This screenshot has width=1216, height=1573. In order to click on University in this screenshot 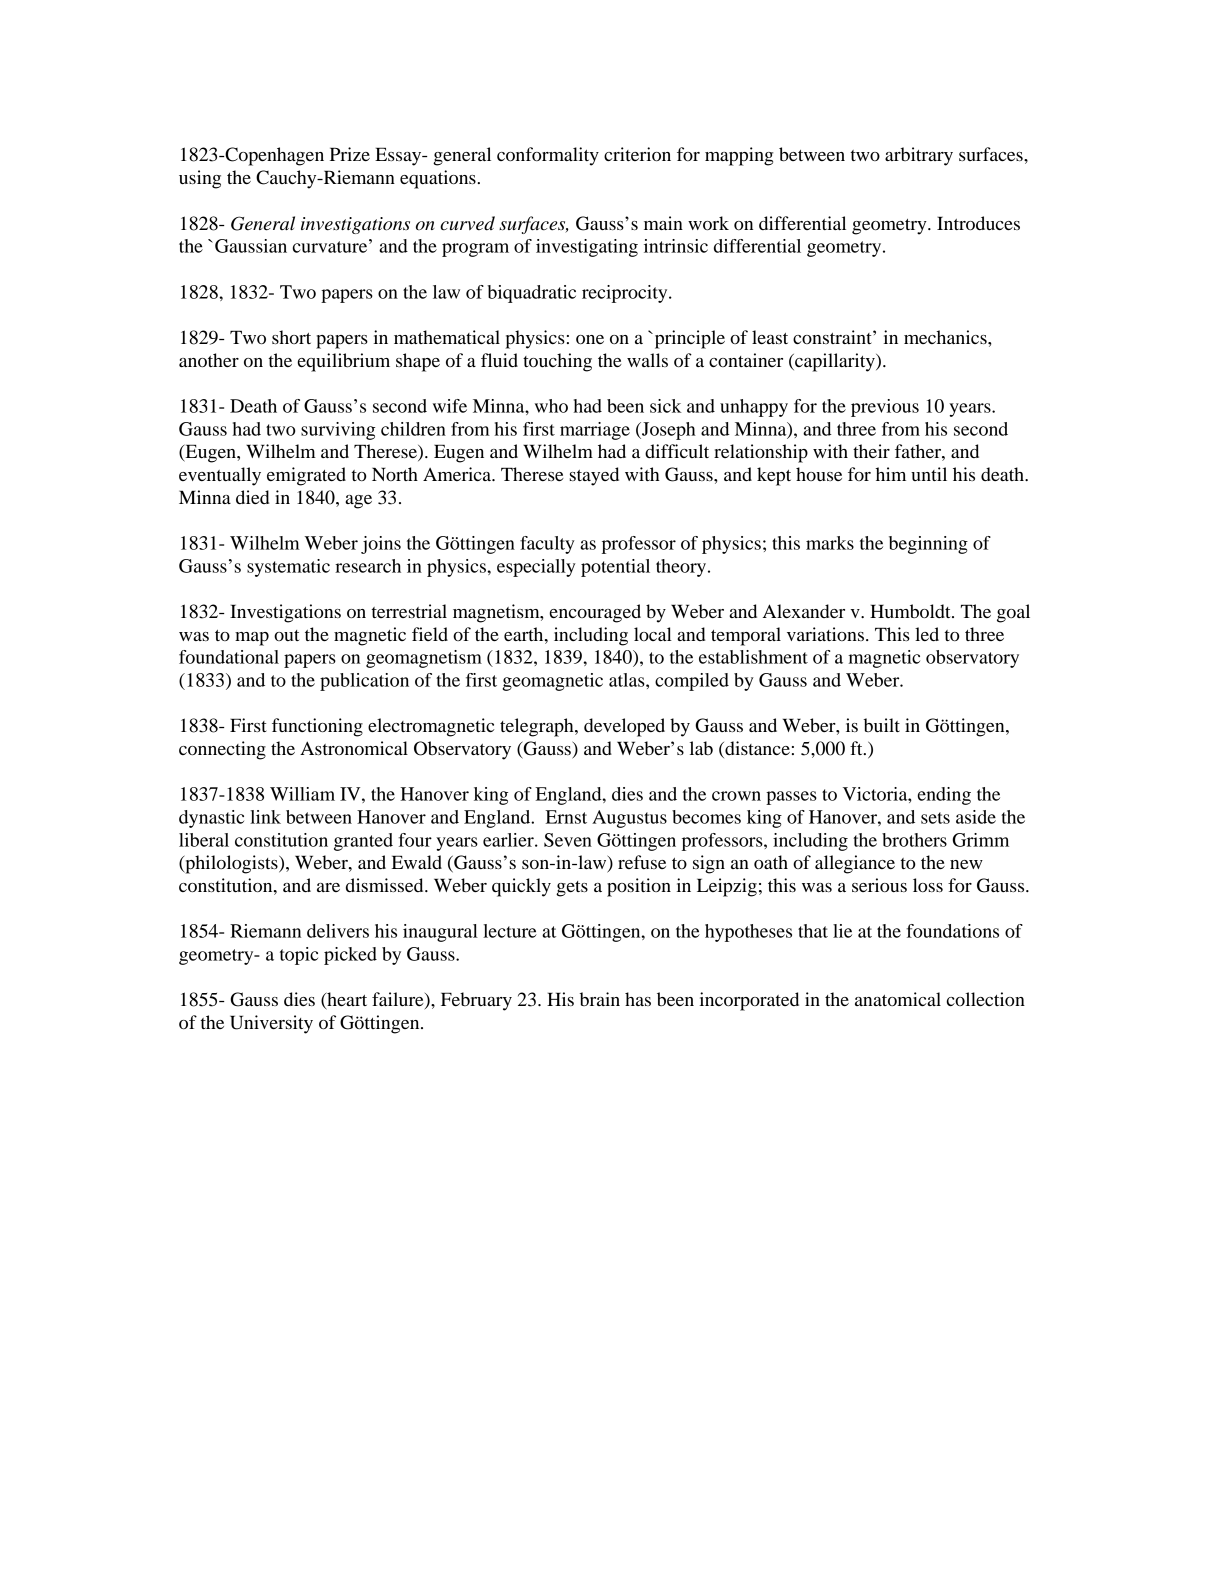, I will do `click(271, 1024)`.
